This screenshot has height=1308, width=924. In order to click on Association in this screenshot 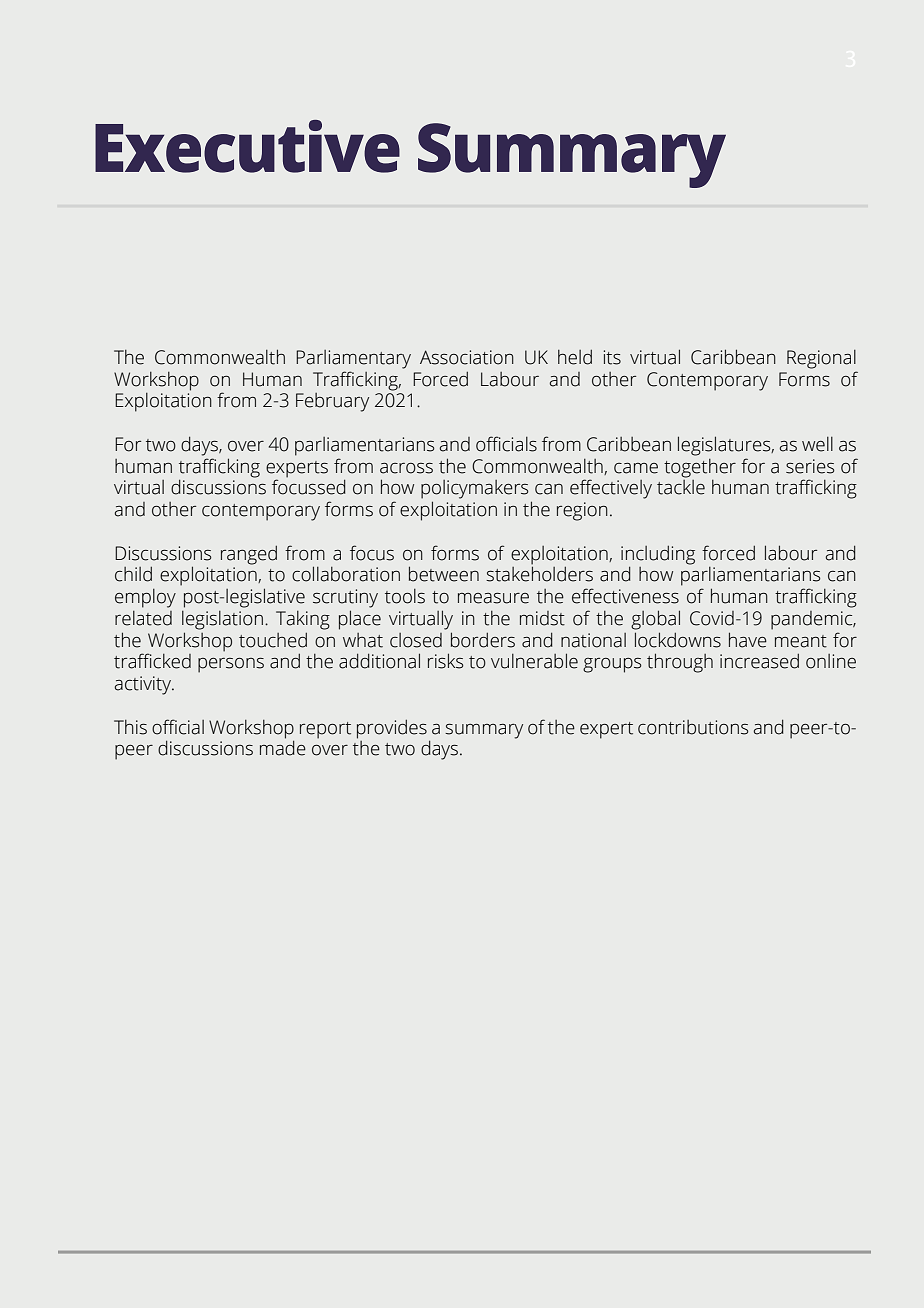, I will do `click(467, 357)`.
